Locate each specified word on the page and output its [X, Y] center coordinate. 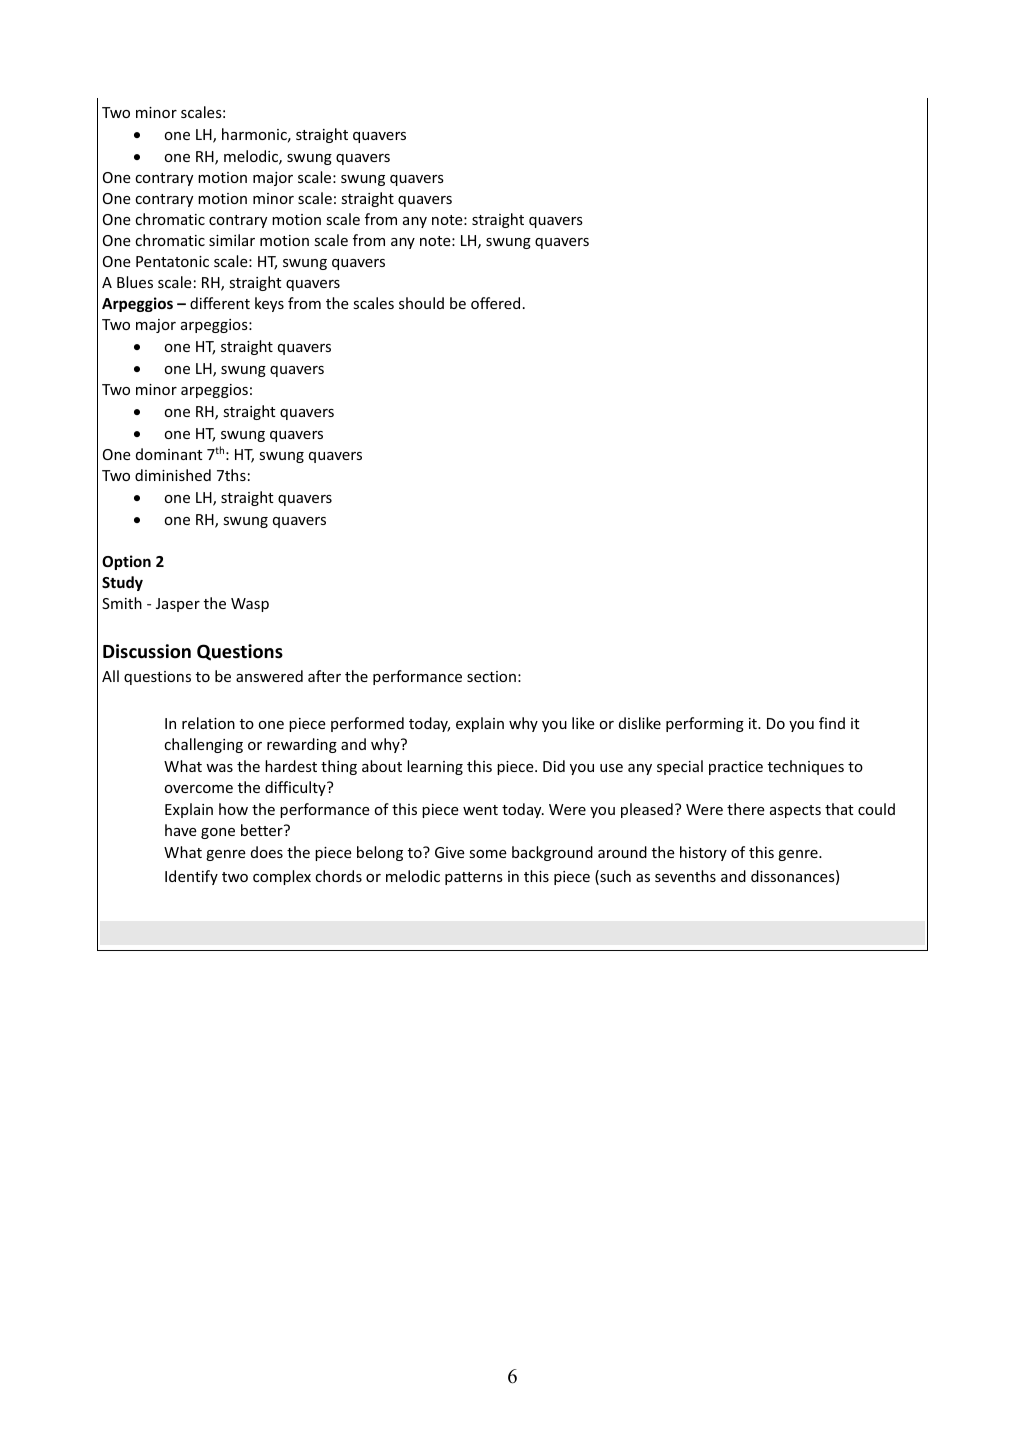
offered [495, 303]
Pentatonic [172, 261]
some [488, 854]
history [703, 853]
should [421, 303]
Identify [191, 877]
